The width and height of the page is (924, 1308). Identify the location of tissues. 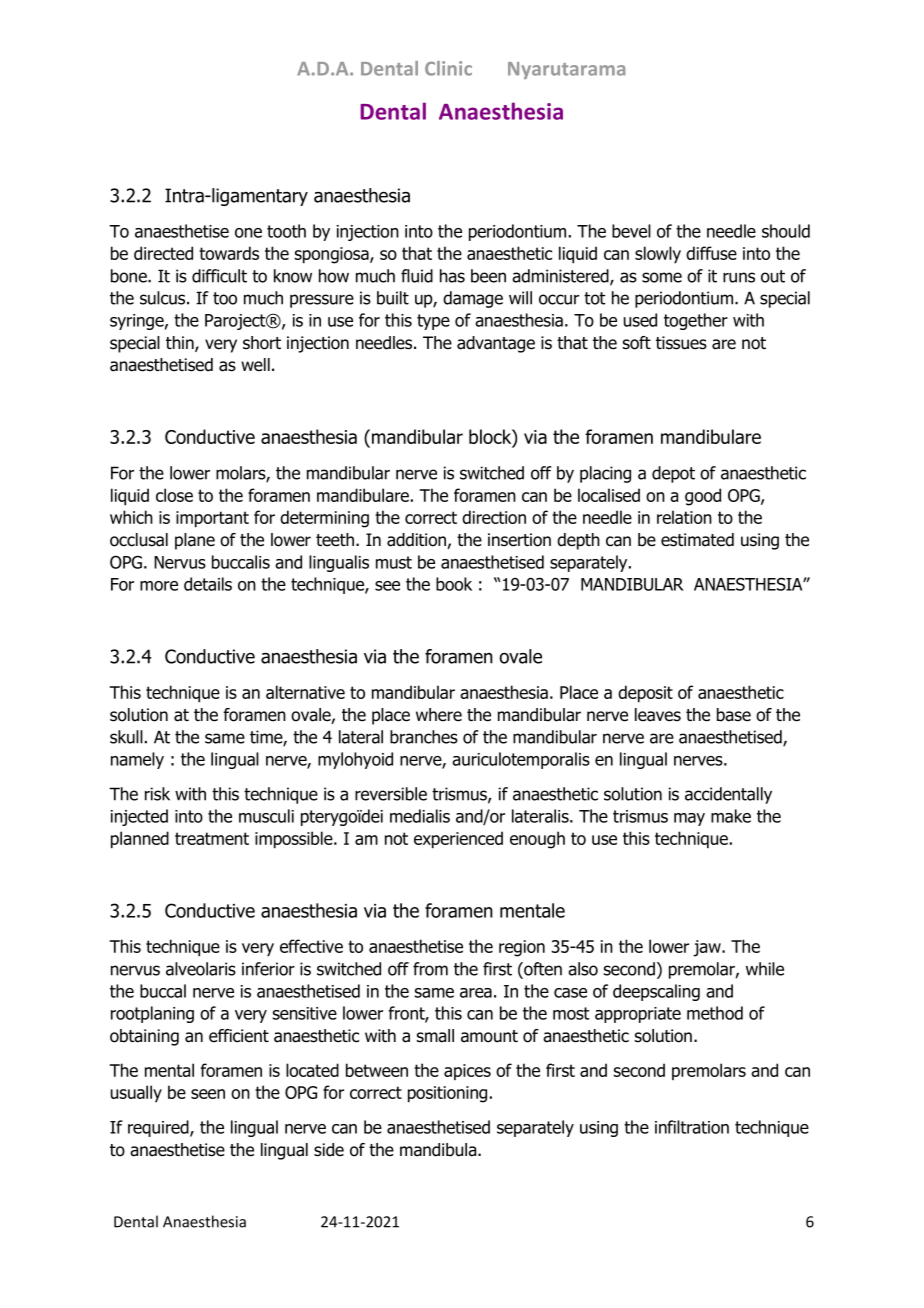
(681, 343).
